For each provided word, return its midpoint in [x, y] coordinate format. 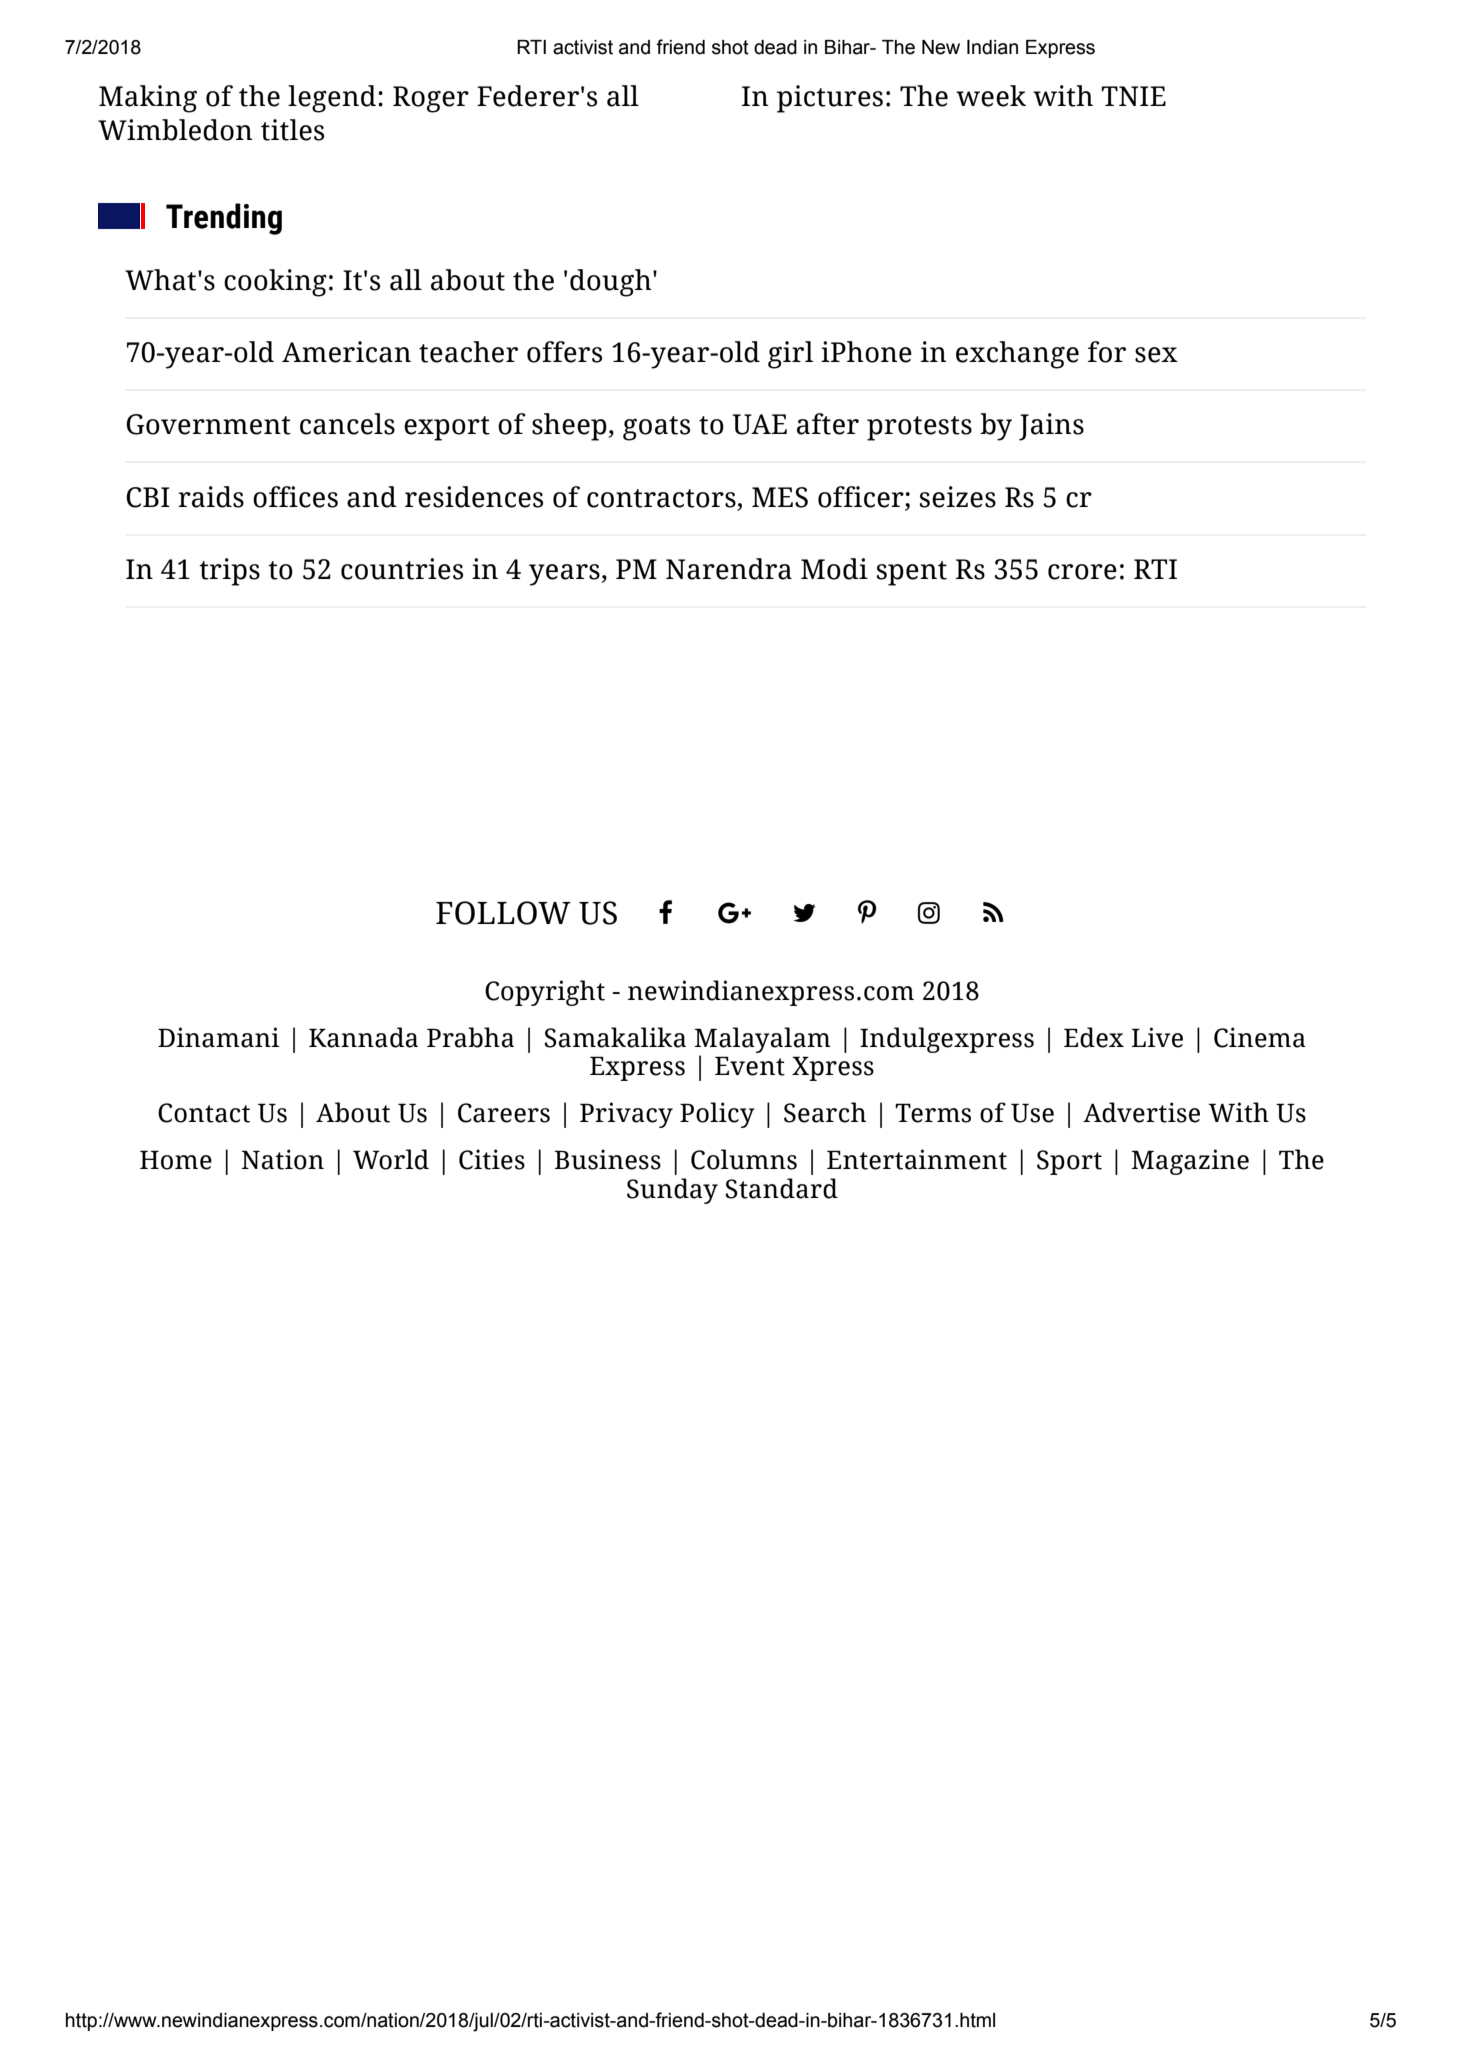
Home [176, 1160]
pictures [830, 99]
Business [608, 1159]
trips [229, 572]
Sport [1069, 1162]
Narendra [729, 569]
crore [1082, 572]
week [991, 96]
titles [292, 130]
